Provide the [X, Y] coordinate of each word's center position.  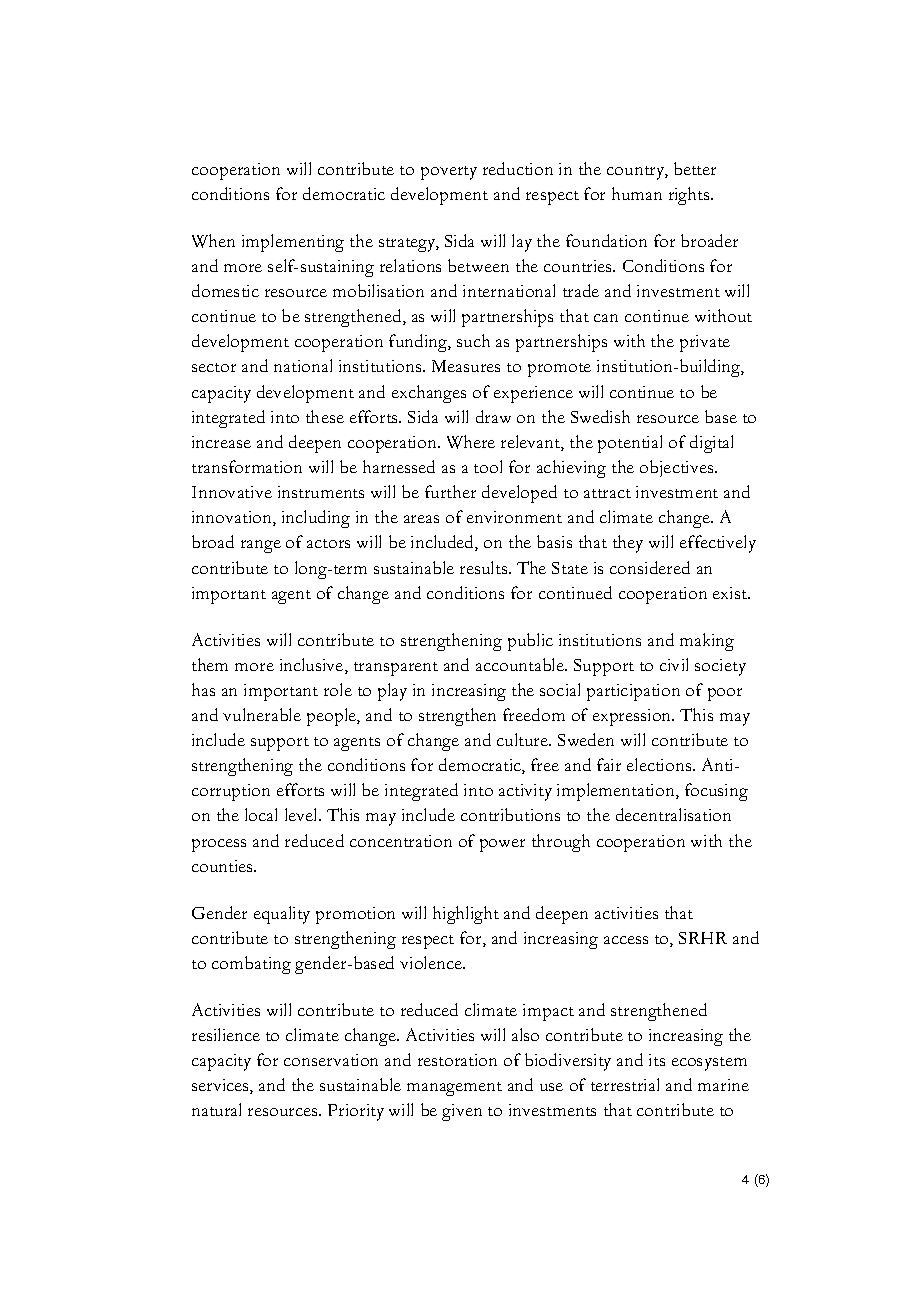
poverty [449, 173]
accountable [521, 664]
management [454, 1089]
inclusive [313, 666]
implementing [293, 243]
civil [674, 664]
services [221, 1086]
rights [690, 196]
